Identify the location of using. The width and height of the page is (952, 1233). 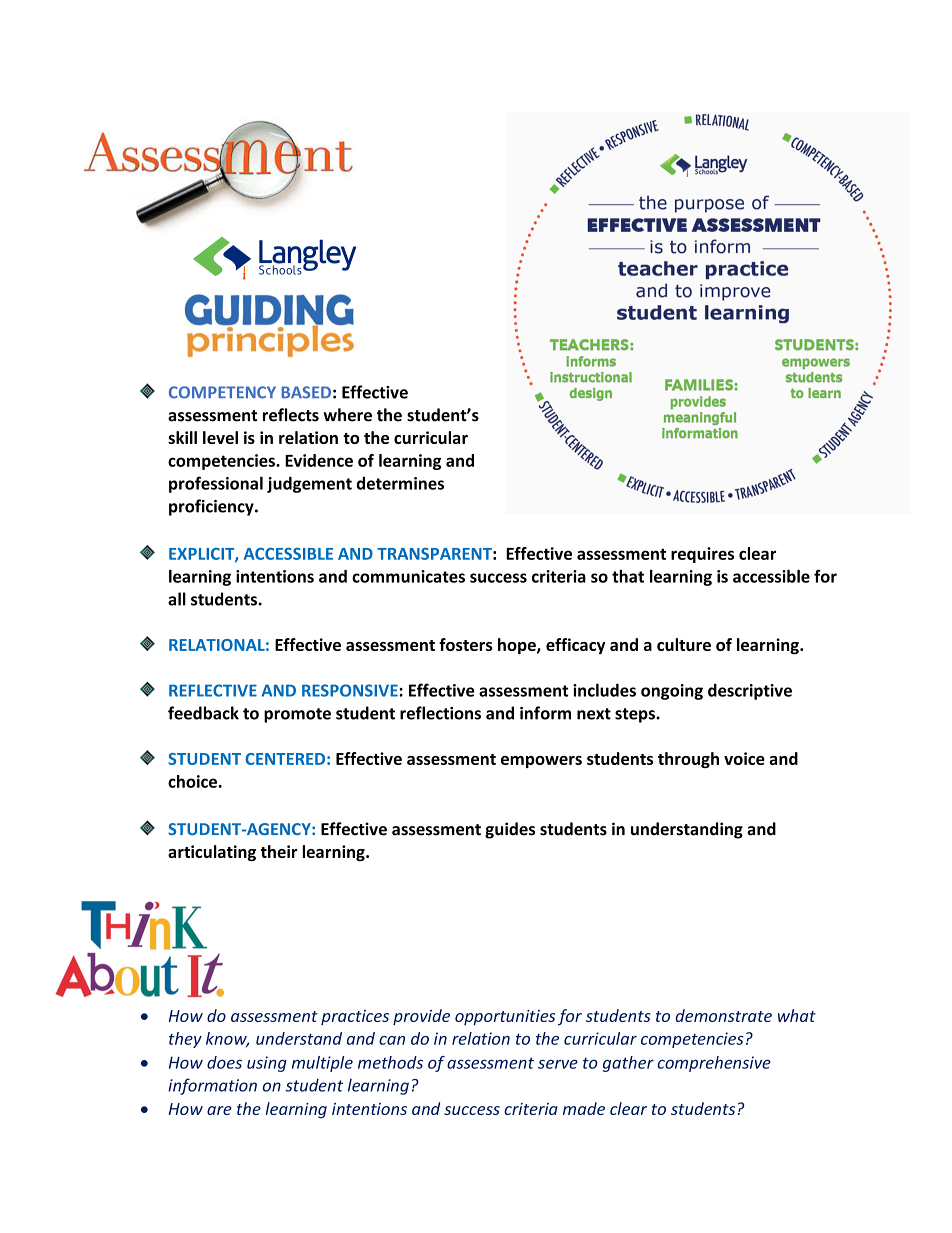
(267, 1064).
